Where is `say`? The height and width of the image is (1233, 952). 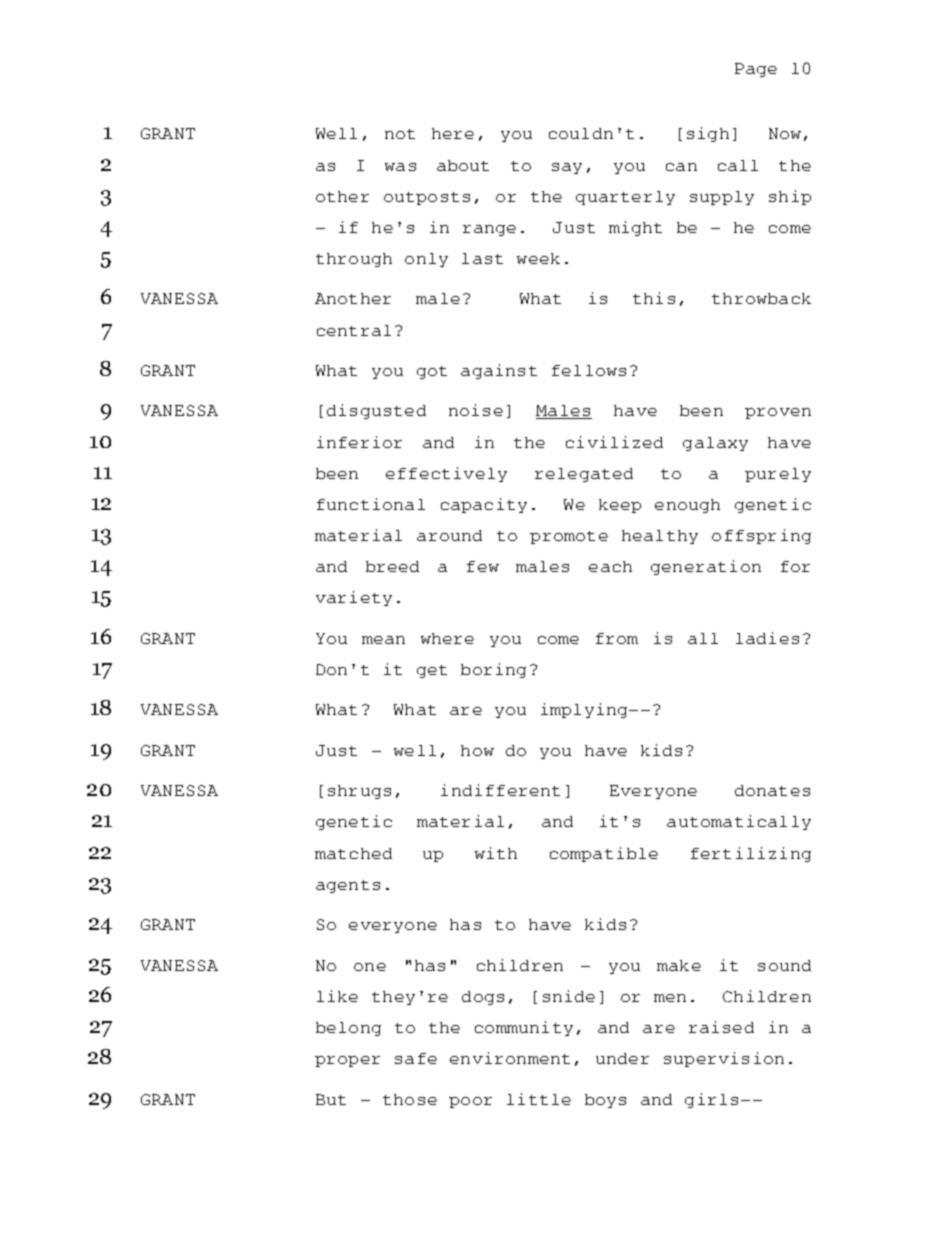 say is located at coordinates (567, 168).
